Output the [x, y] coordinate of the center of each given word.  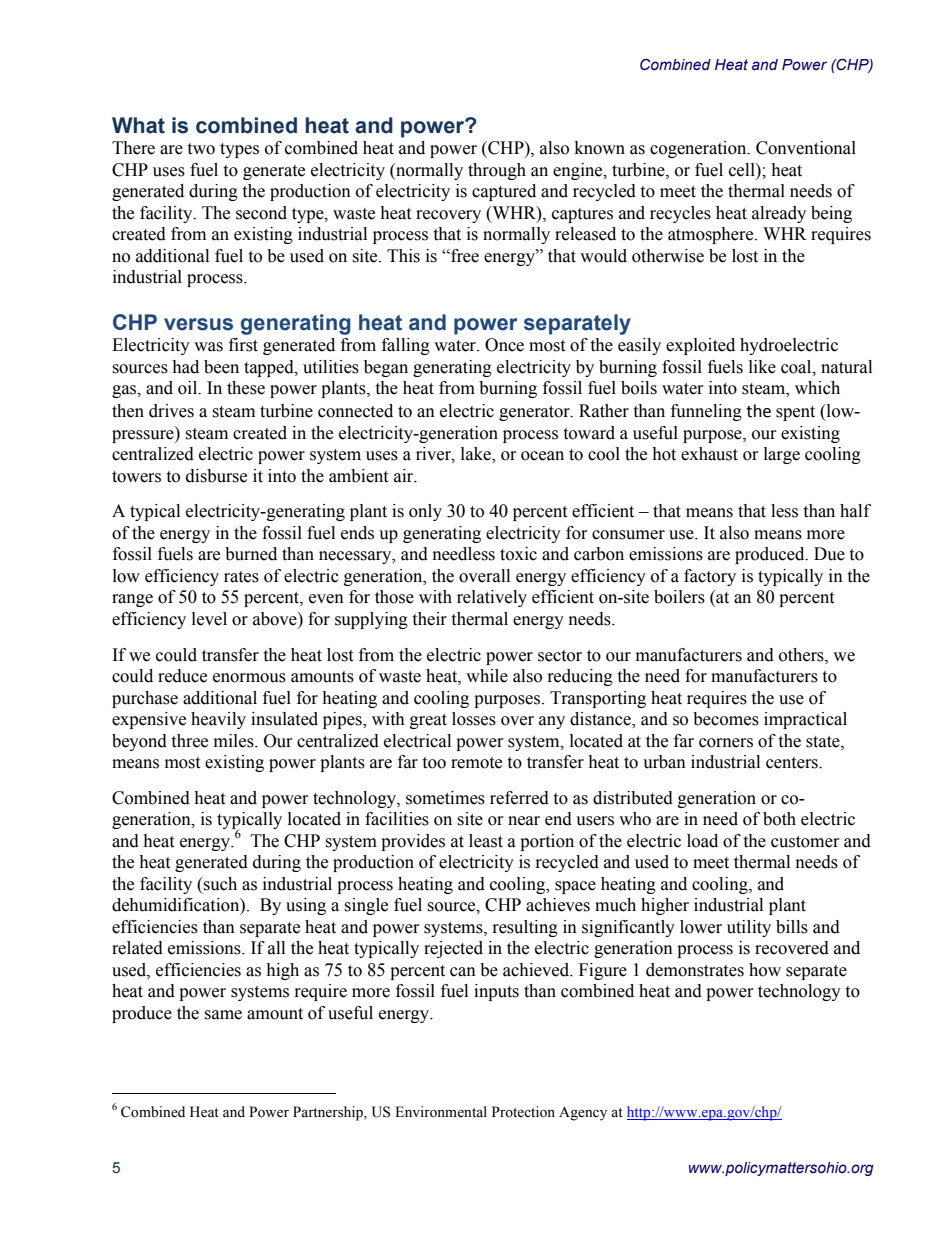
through [497, 171]
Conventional [806, 148]
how [765, 970]
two [201, 149]
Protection [523, 1112]
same [223, 1015]
